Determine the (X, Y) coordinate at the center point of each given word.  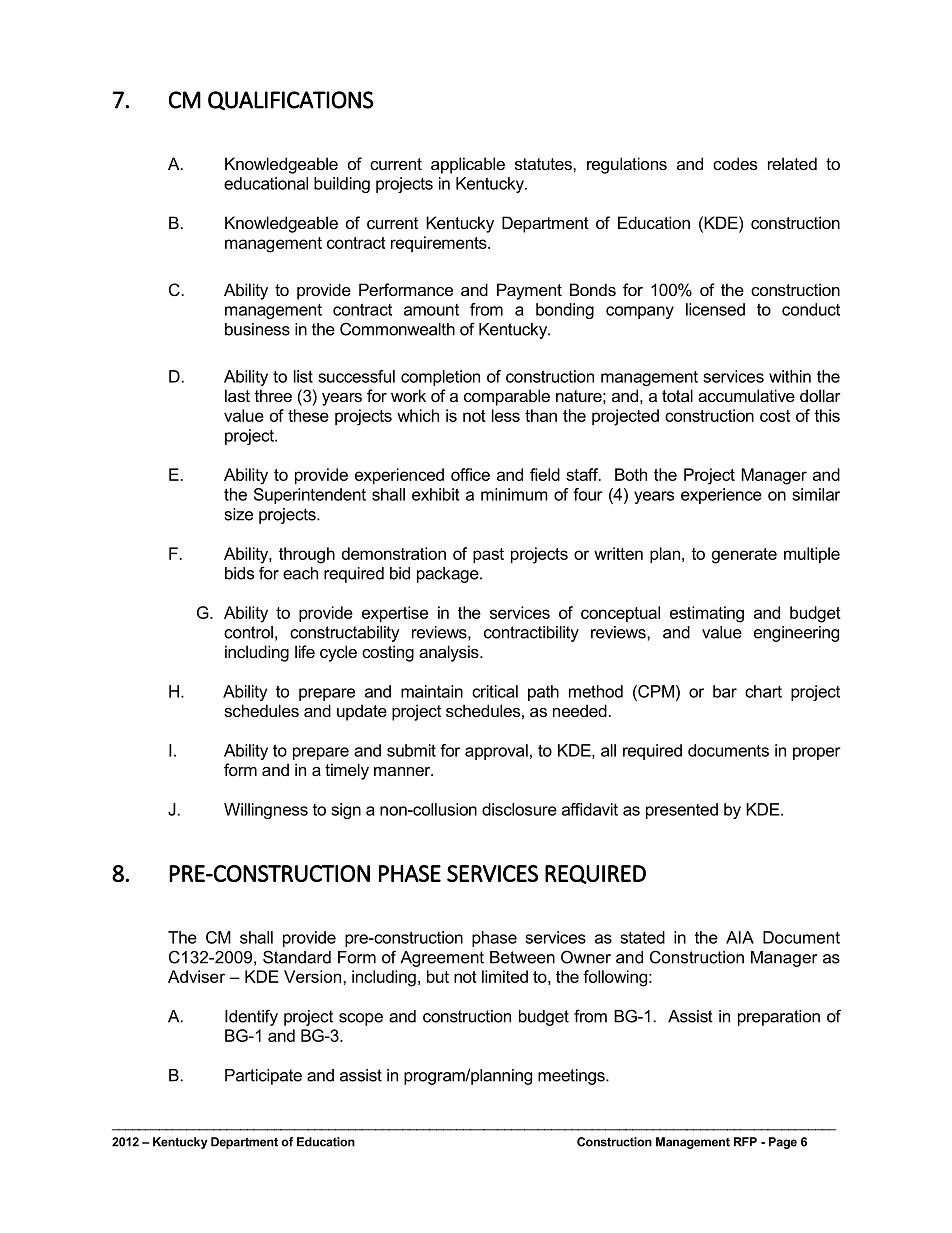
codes (735, 163)
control (248, 632)
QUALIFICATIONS (291, 100)
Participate (263, 1077)
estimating (707, 614)
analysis (450, 653)
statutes (544, 164)
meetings (572, 1077)
